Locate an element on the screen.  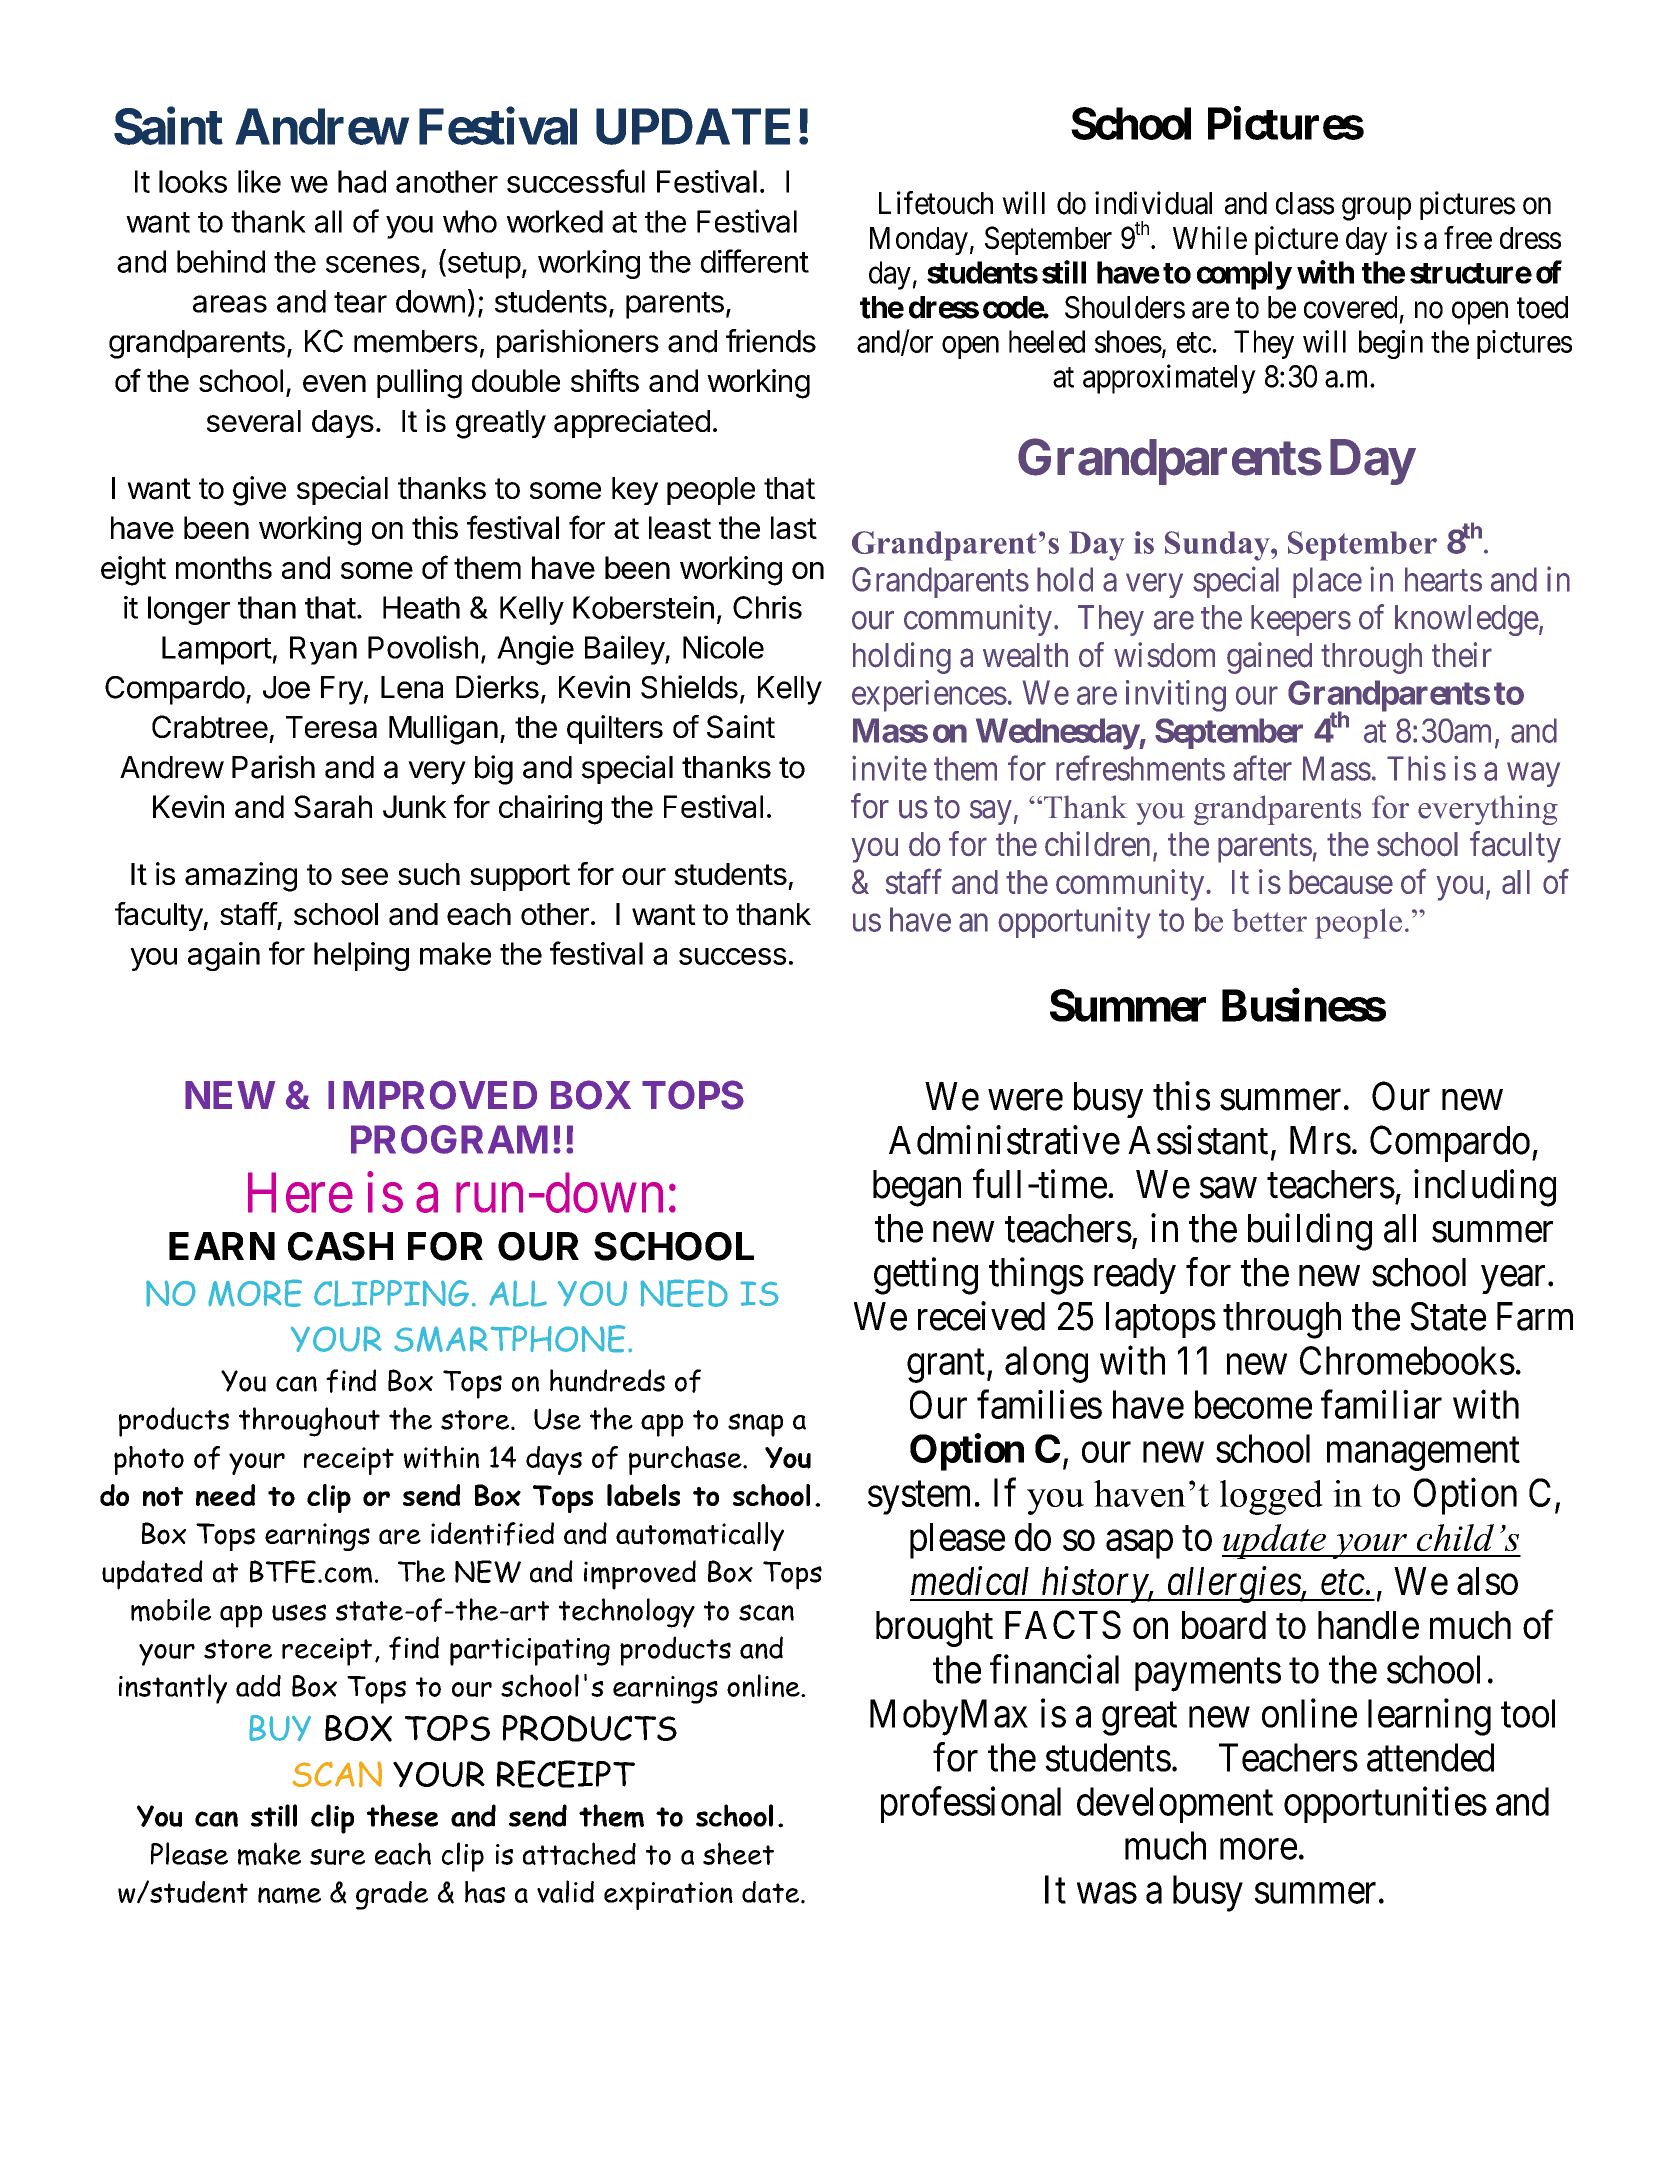
scenes is located at coordinates (373, 264).
